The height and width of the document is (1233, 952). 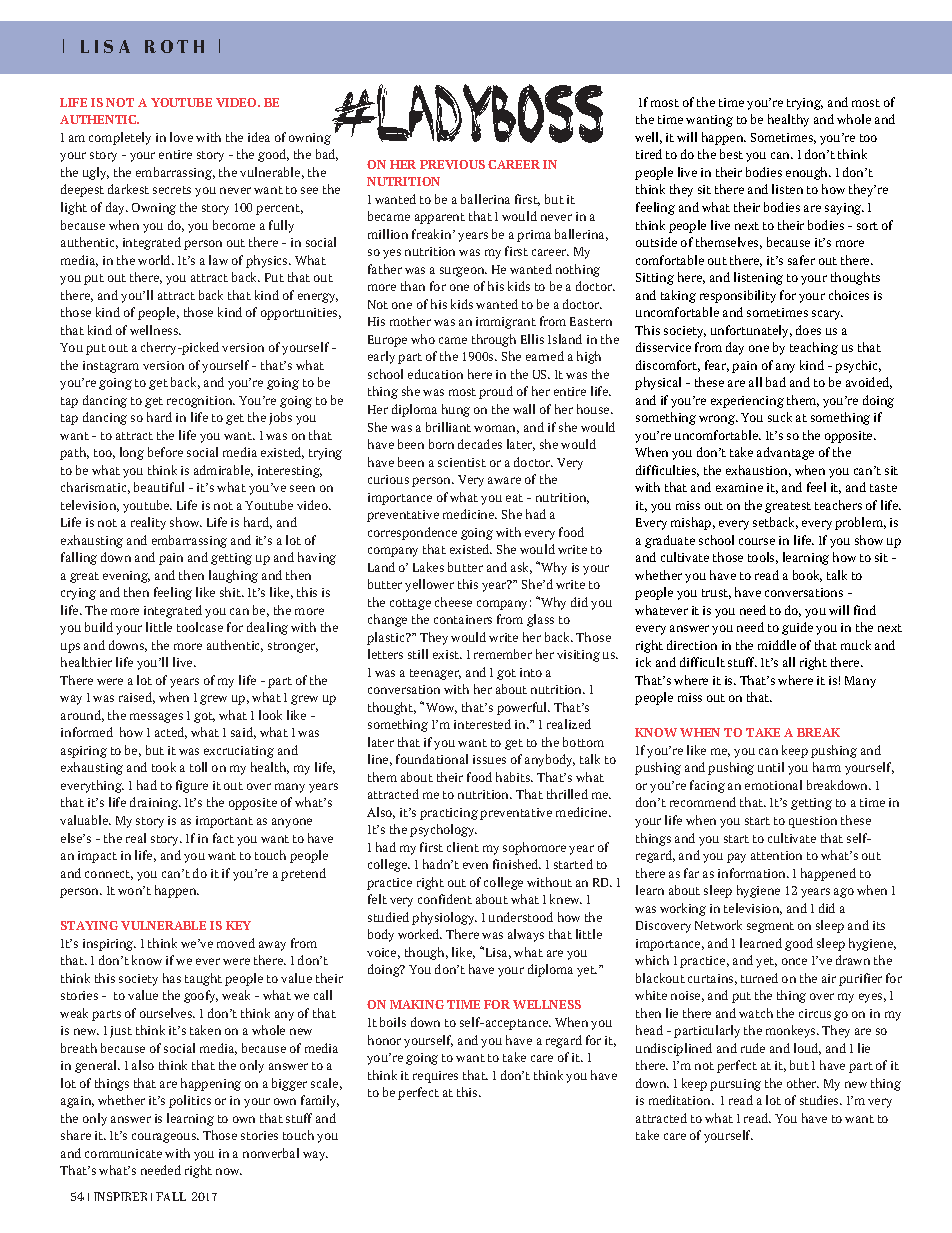 I want to click on requires, so click(x=435, y=1077).
